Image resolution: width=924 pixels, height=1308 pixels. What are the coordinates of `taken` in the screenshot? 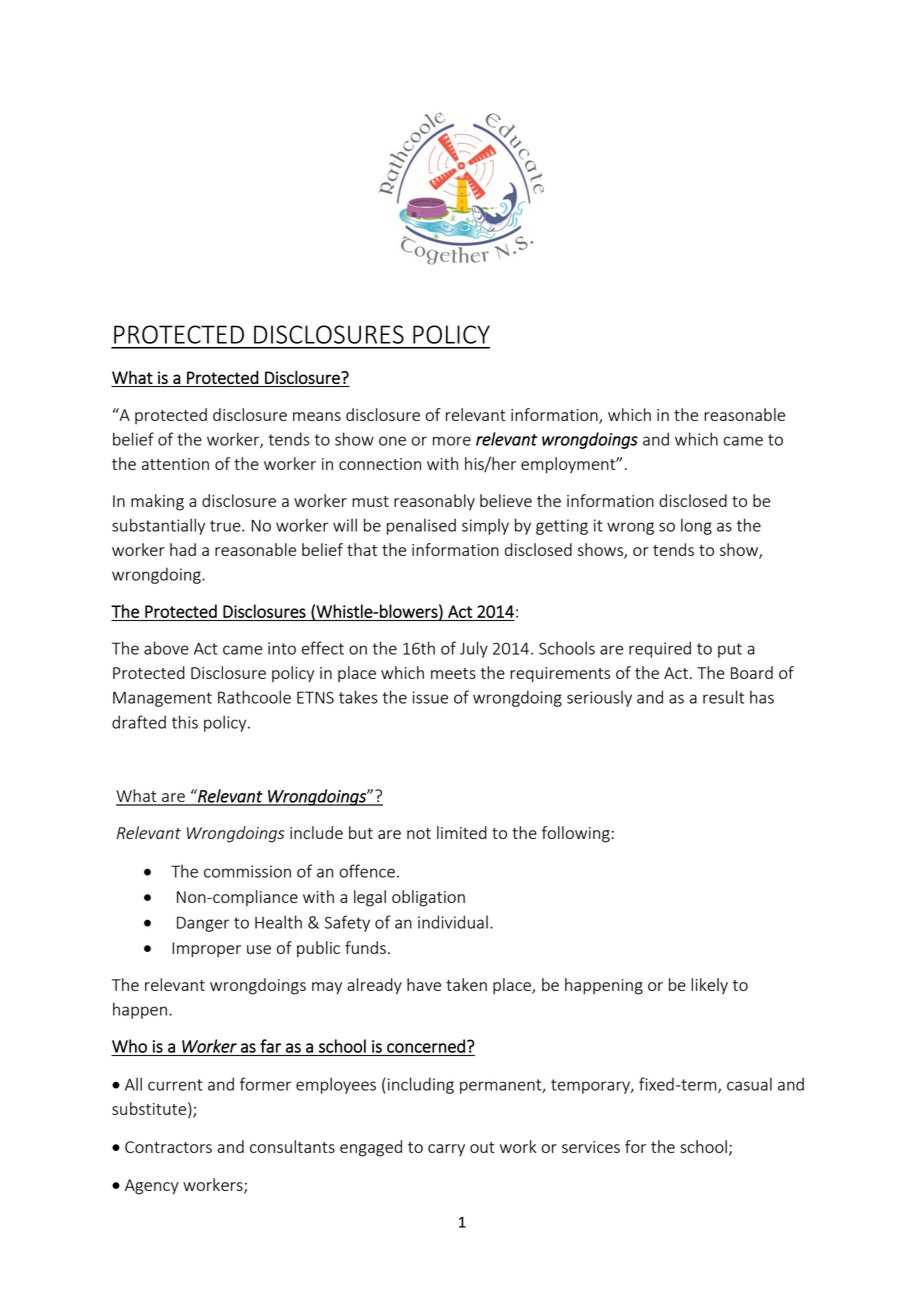 It's located at (466, 984).
